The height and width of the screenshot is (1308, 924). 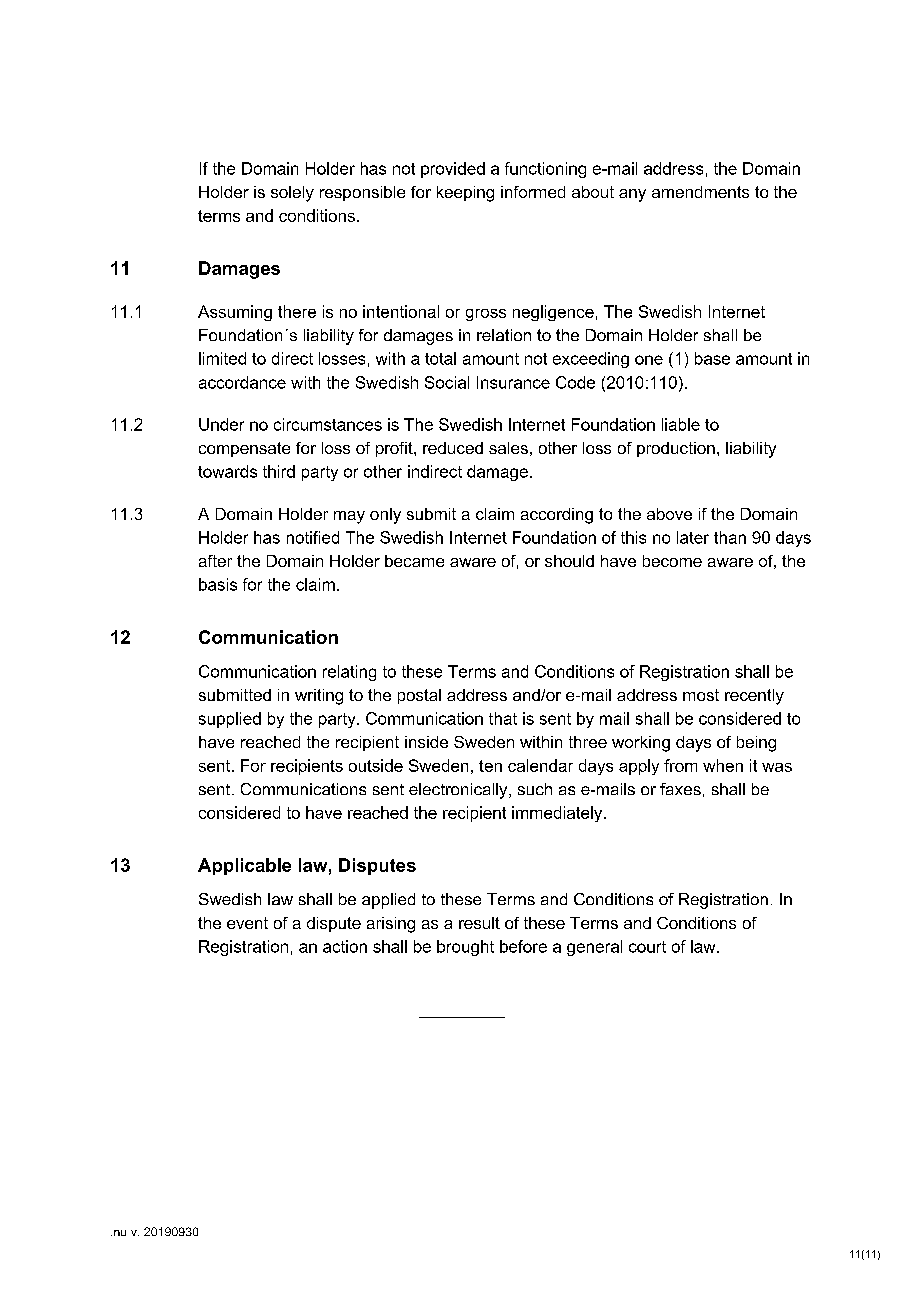 What do you see at coordinates (693, 537) in the screenshot?
I see `later` at bounding box center [693, 537].
